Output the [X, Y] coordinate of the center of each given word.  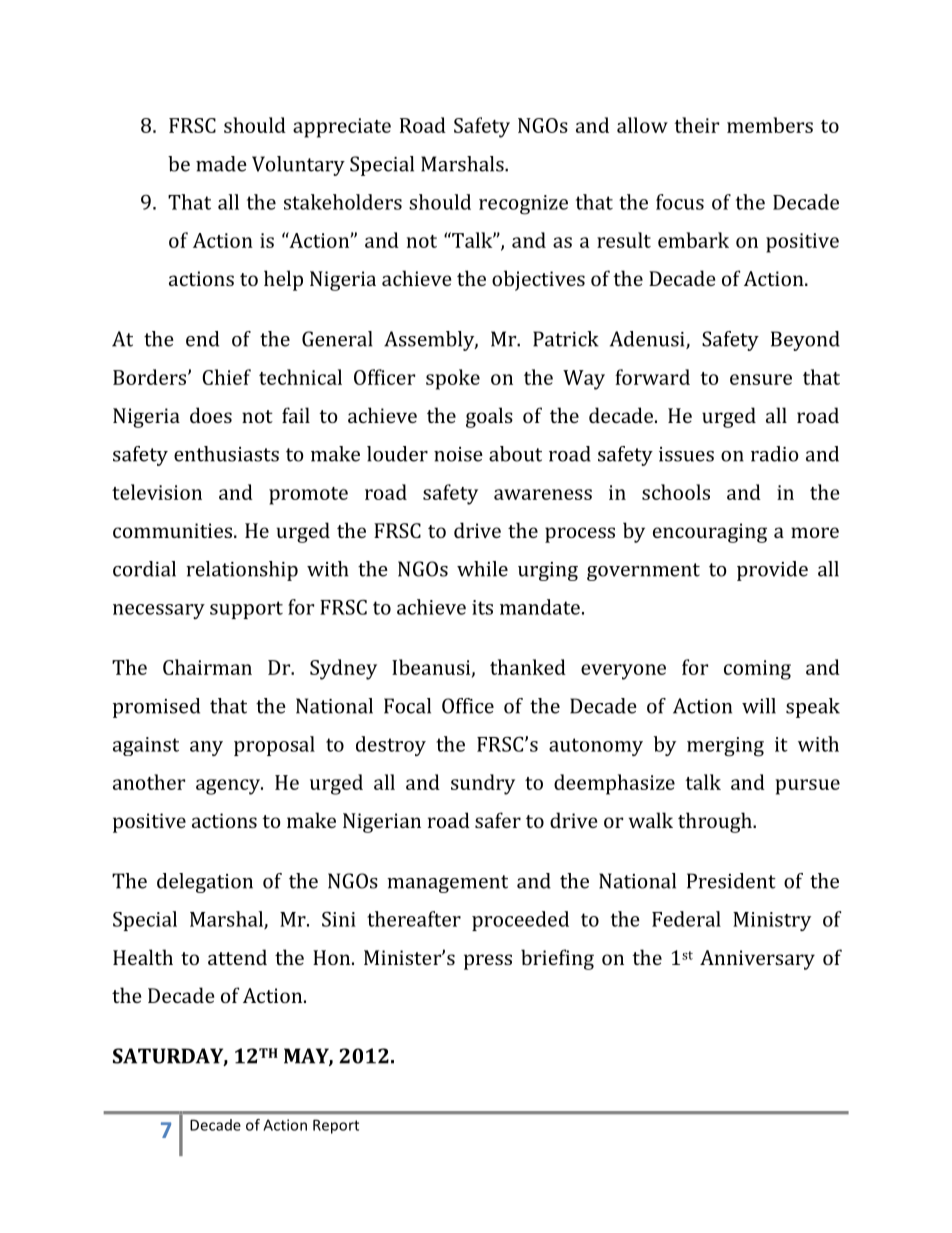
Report [336, 1126]
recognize [523, 205]
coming [757, 670]
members [770, 125]
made [221, 164]
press [488, 962]
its [482, 607]
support [246, 610]
